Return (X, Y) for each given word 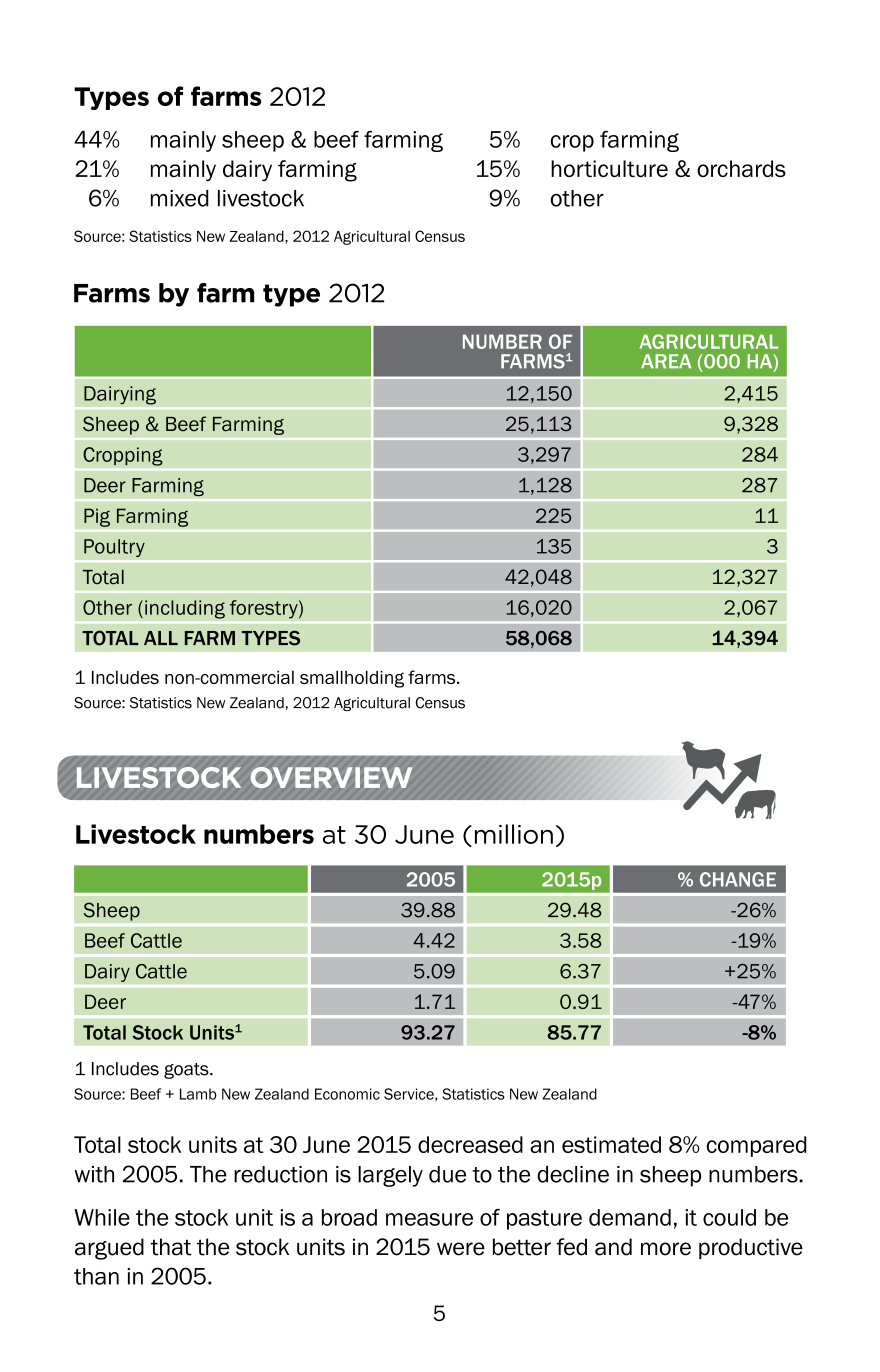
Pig (97, 517)
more (666, 1249)
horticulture (609, 168)
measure (429, 1219)
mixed (180, 198)
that (171, 1247)
